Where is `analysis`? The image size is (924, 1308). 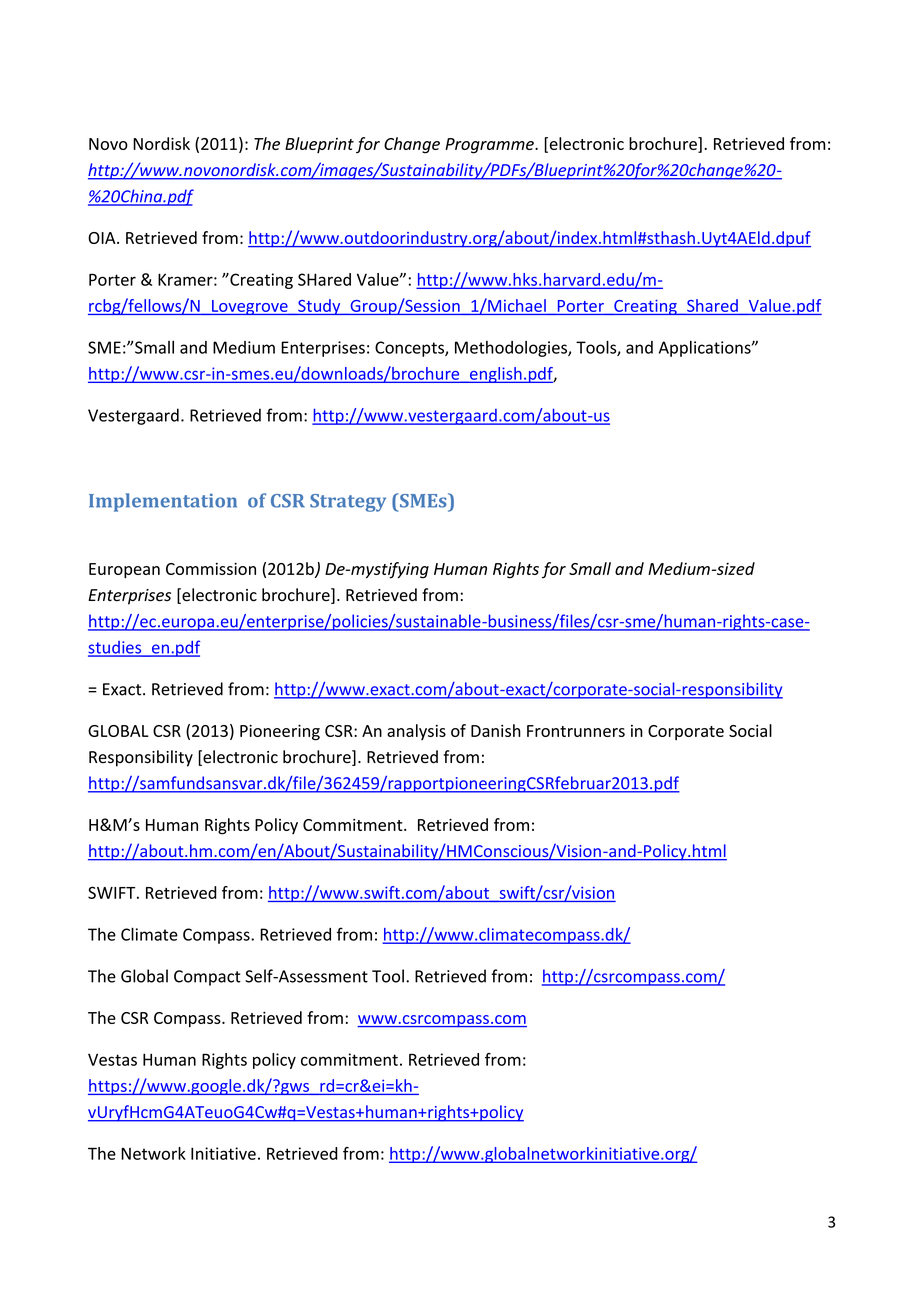
analysis is located at coordinates (416, 732).
